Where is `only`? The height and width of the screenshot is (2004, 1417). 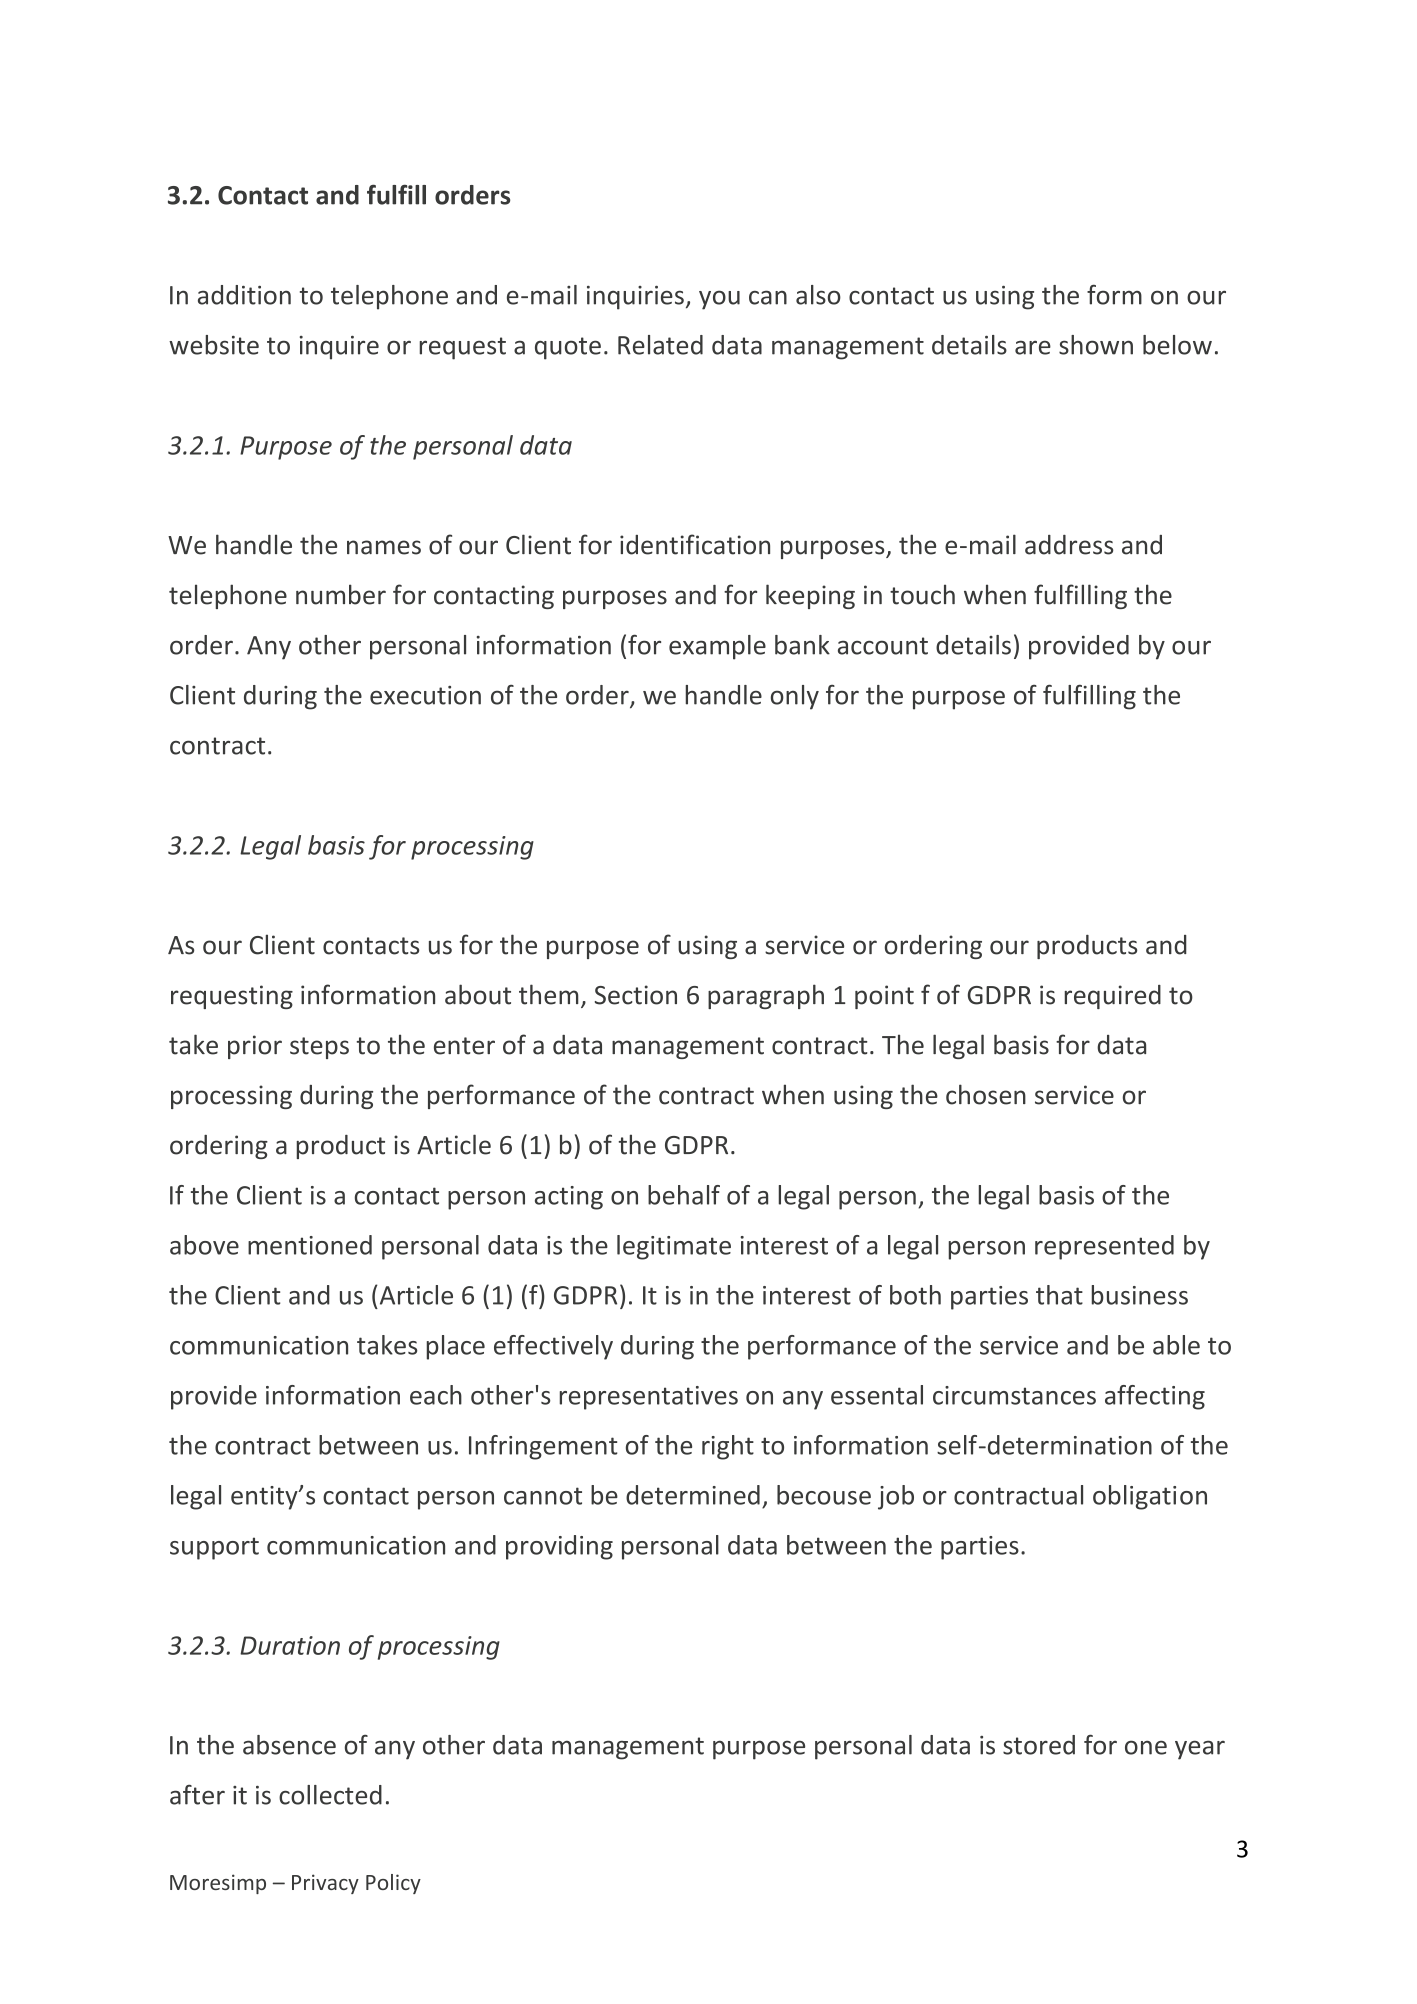
only is located at coordinates (795, 697).
